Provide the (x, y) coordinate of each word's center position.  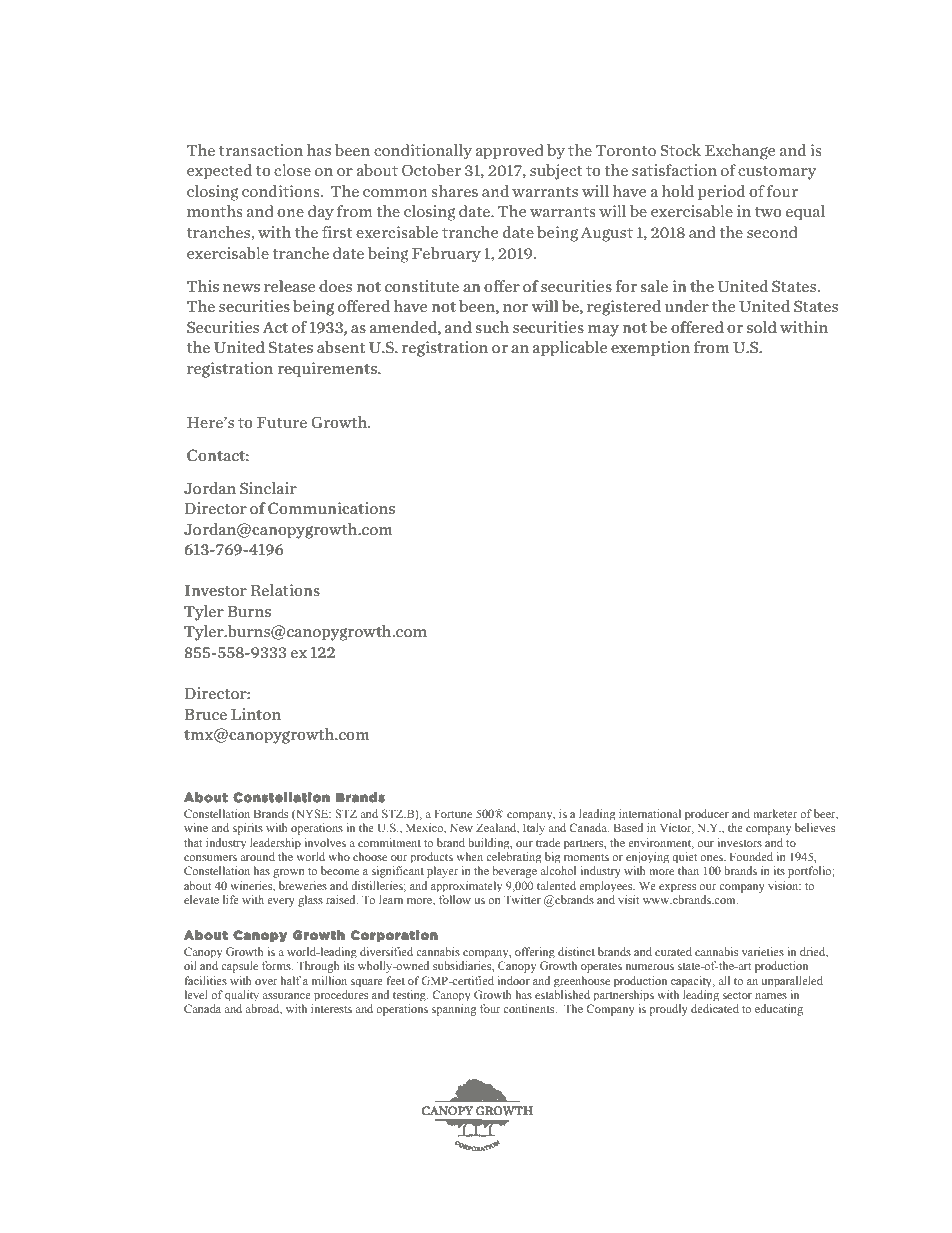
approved (509, 152)
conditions (282, 191)
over (266, 982)
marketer (775, 813)
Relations (285, 590)
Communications (331, 508)
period (721, 193)
